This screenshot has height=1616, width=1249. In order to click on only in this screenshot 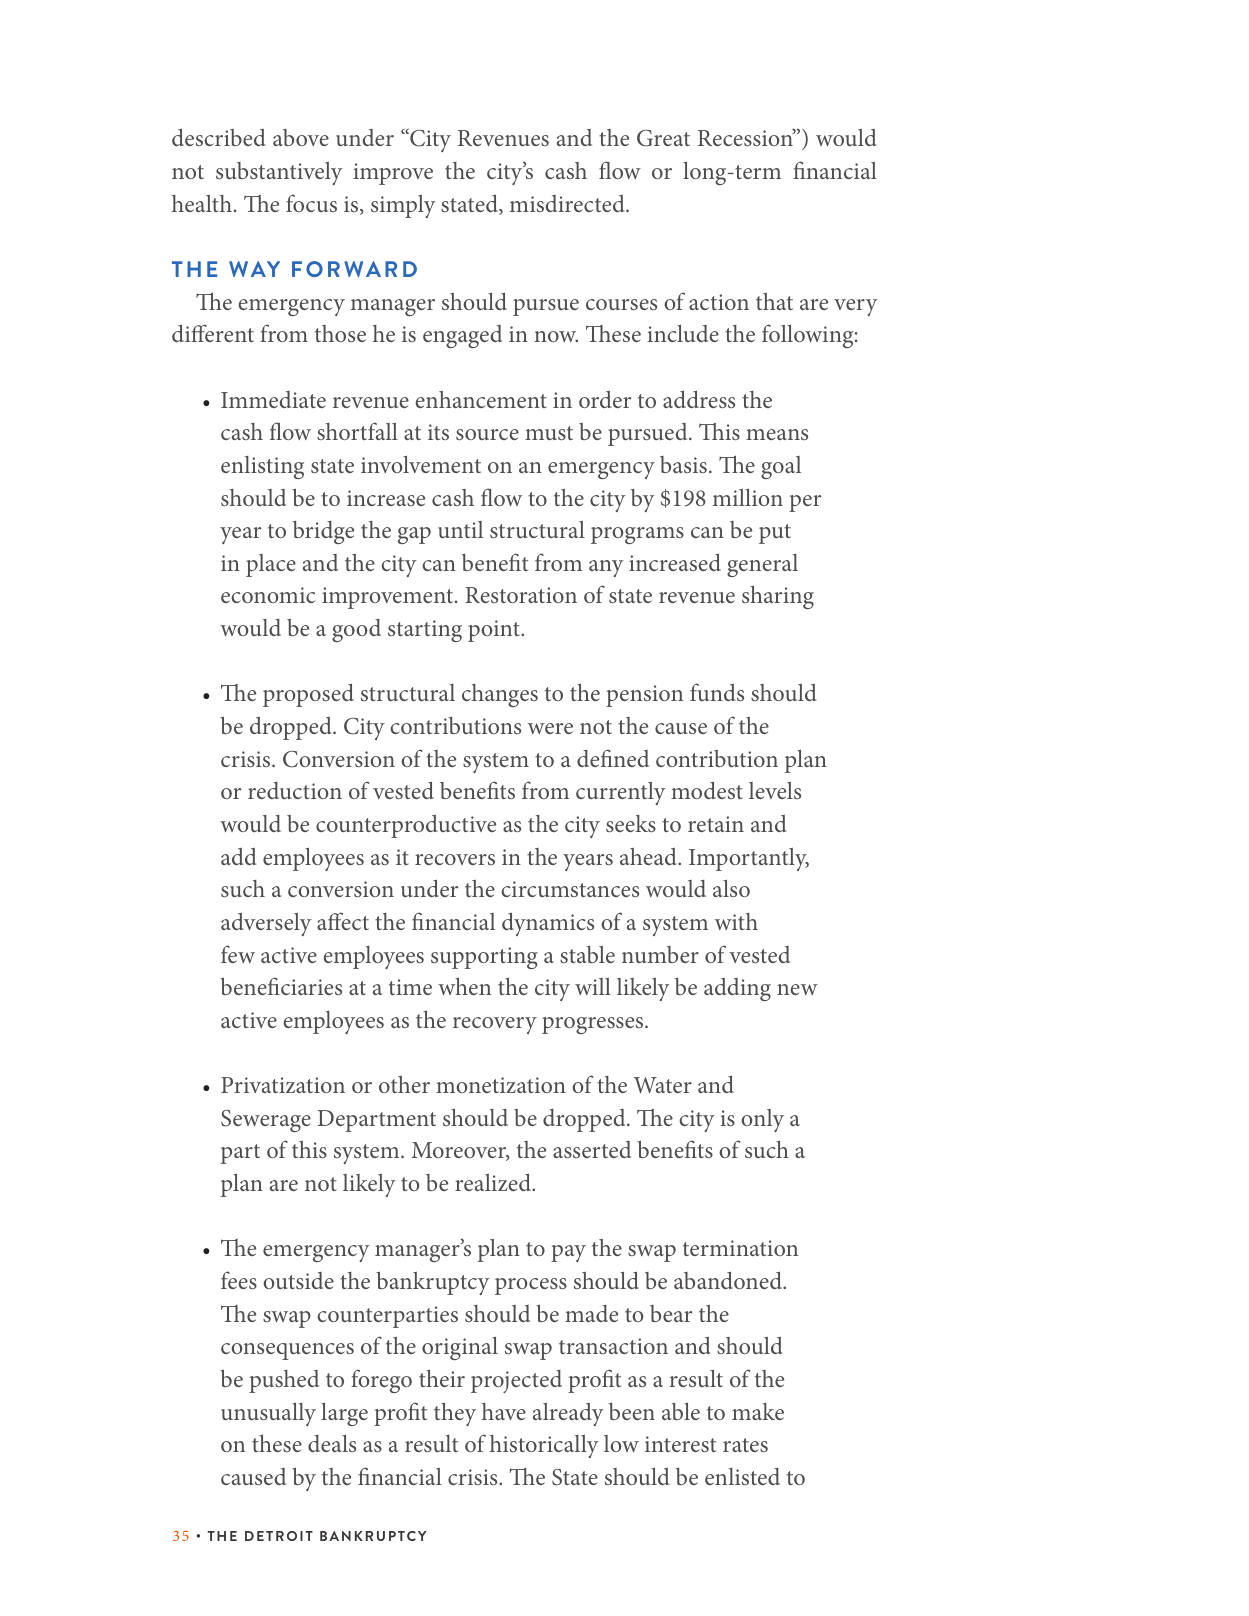, I will do `click(762, 1120)`.
